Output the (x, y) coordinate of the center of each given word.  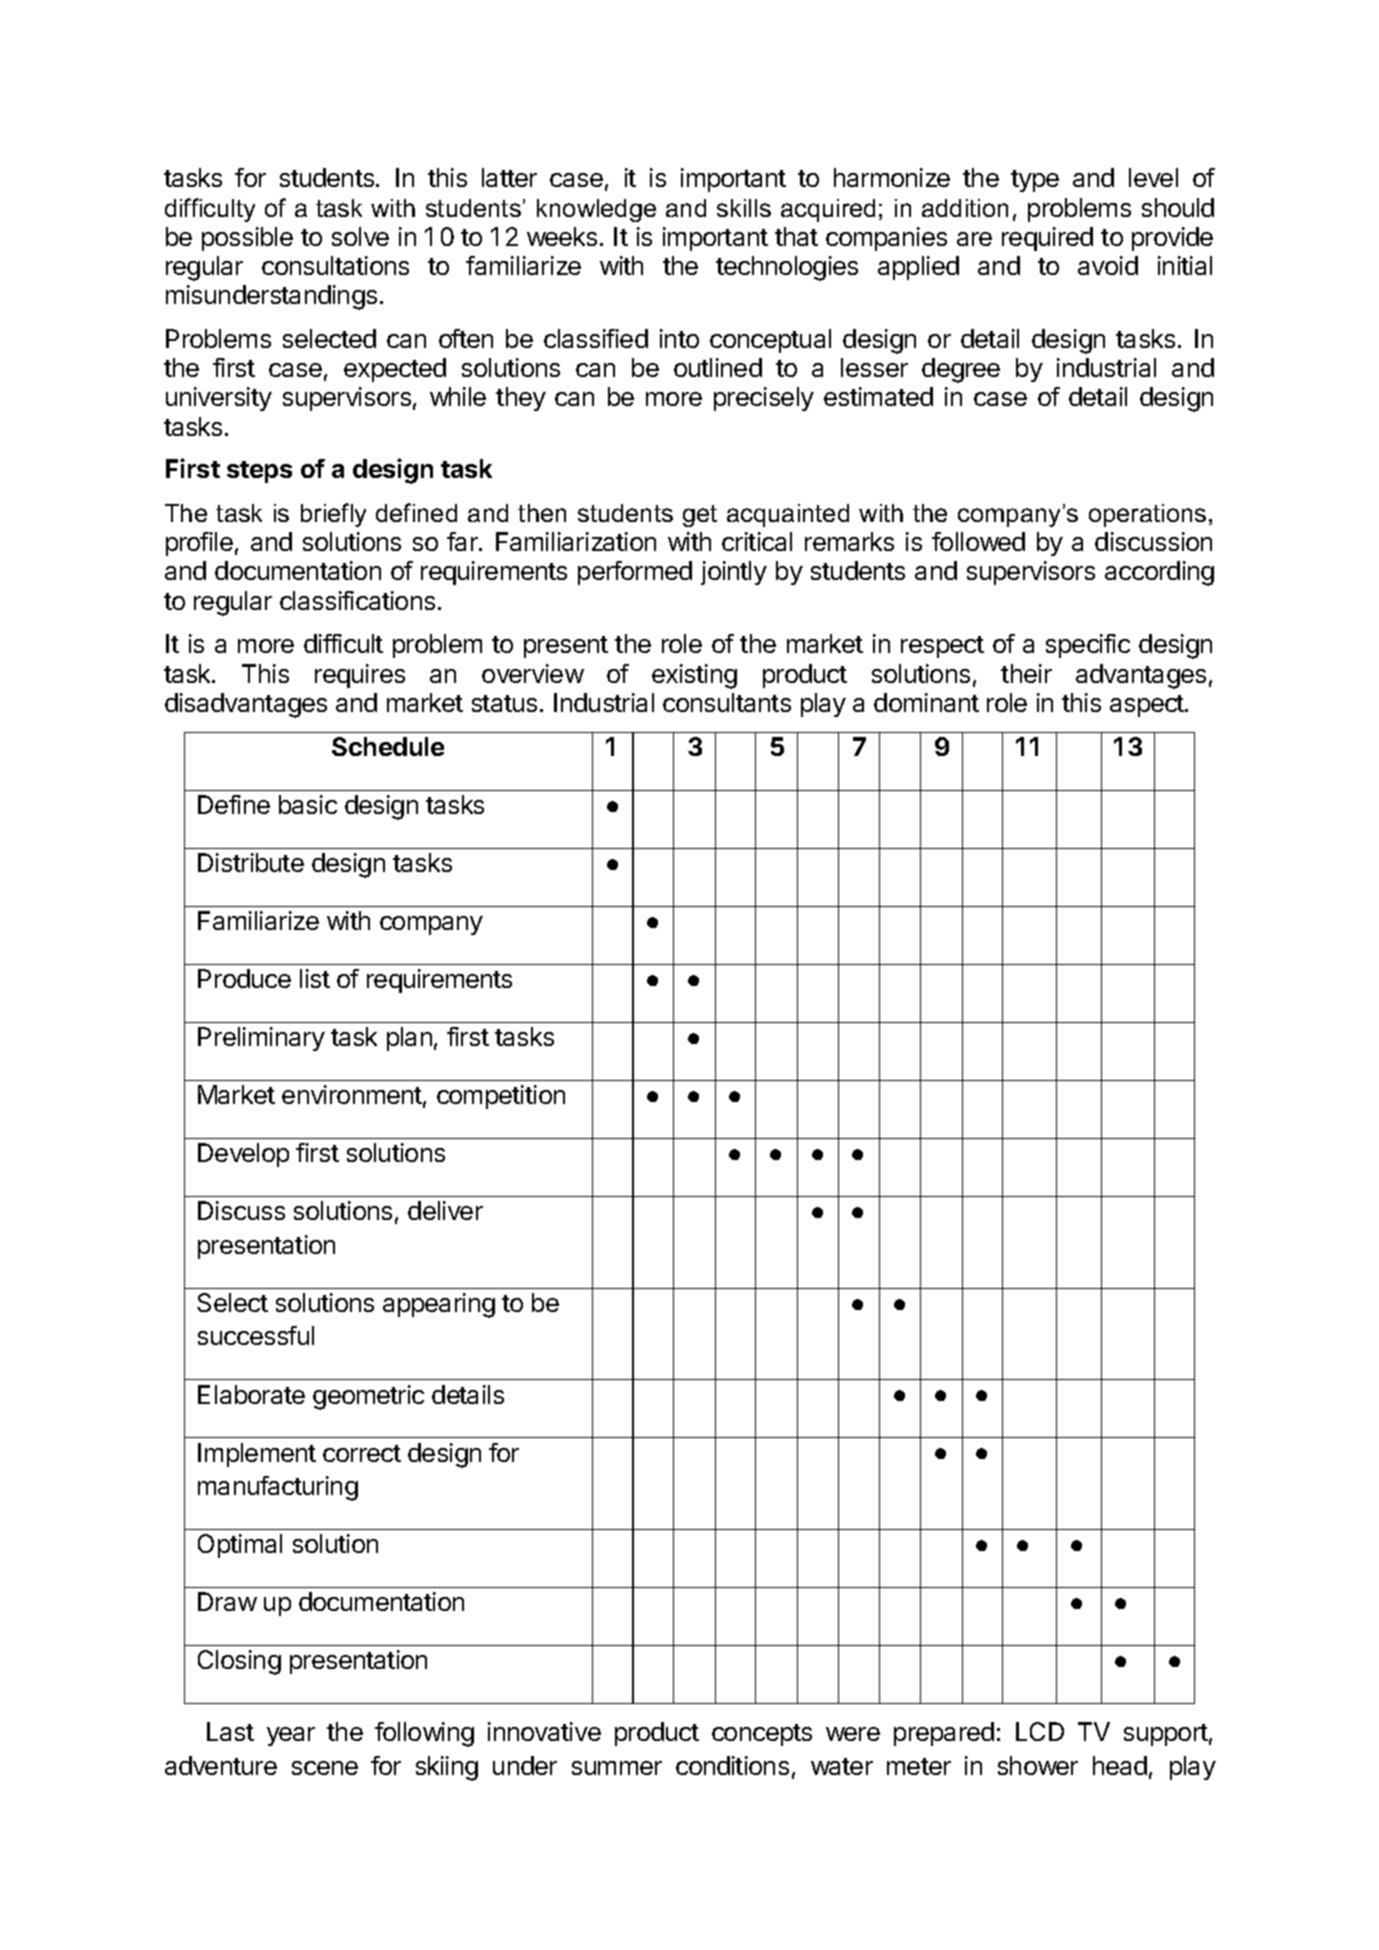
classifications (357, 600)
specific (1088, 646)
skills (744, 208)
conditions (732, 1765)
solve (360, 236)
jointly (734, 573)
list (315, 978)
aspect (1148, 706)
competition (501, 1097)
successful (256, 1335)
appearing (439, 1305)
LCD (1040, 1731)
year (291, 1736)
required (1047, 239)
